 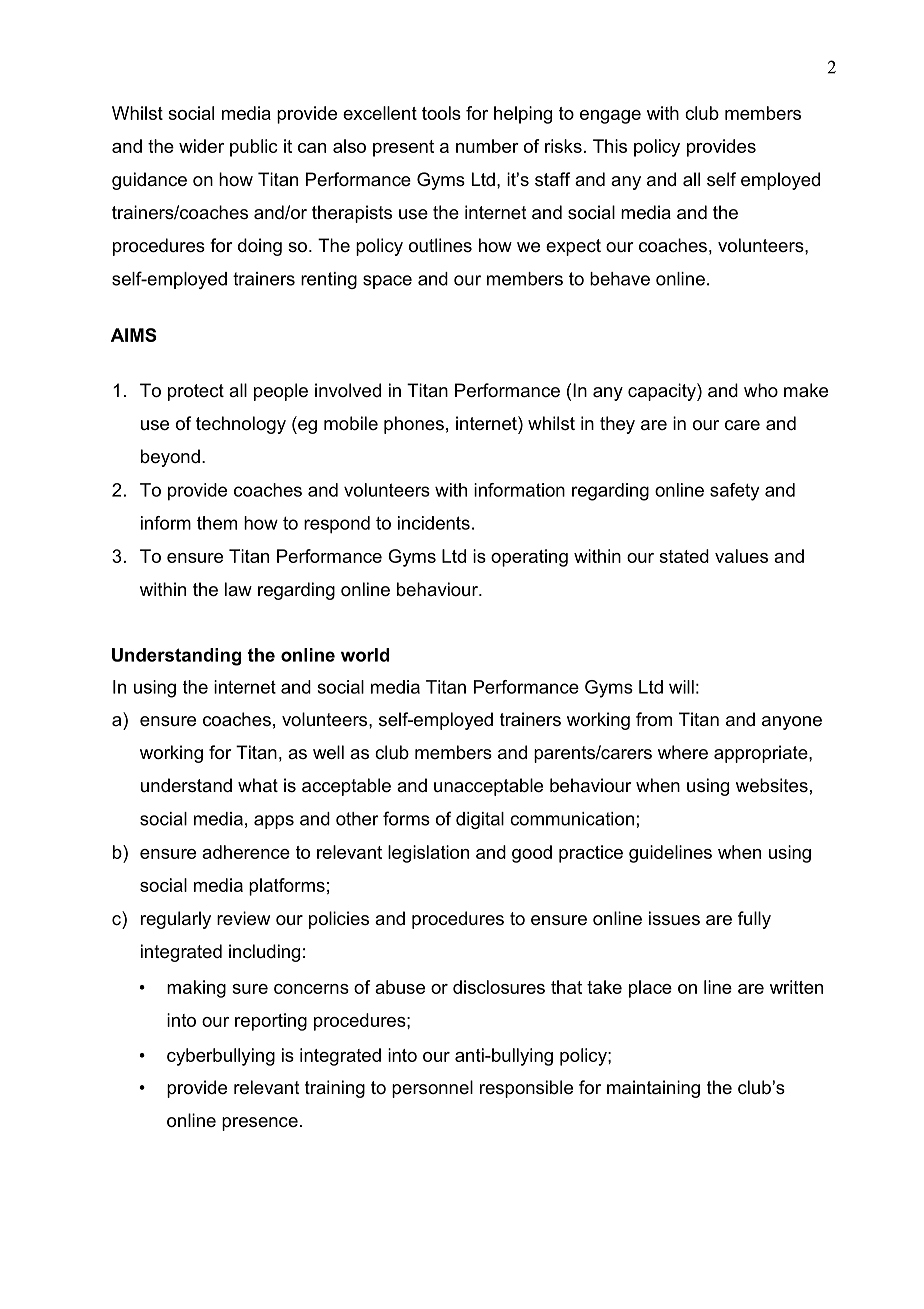 I want to click on number, so click(x=487, y=146).
